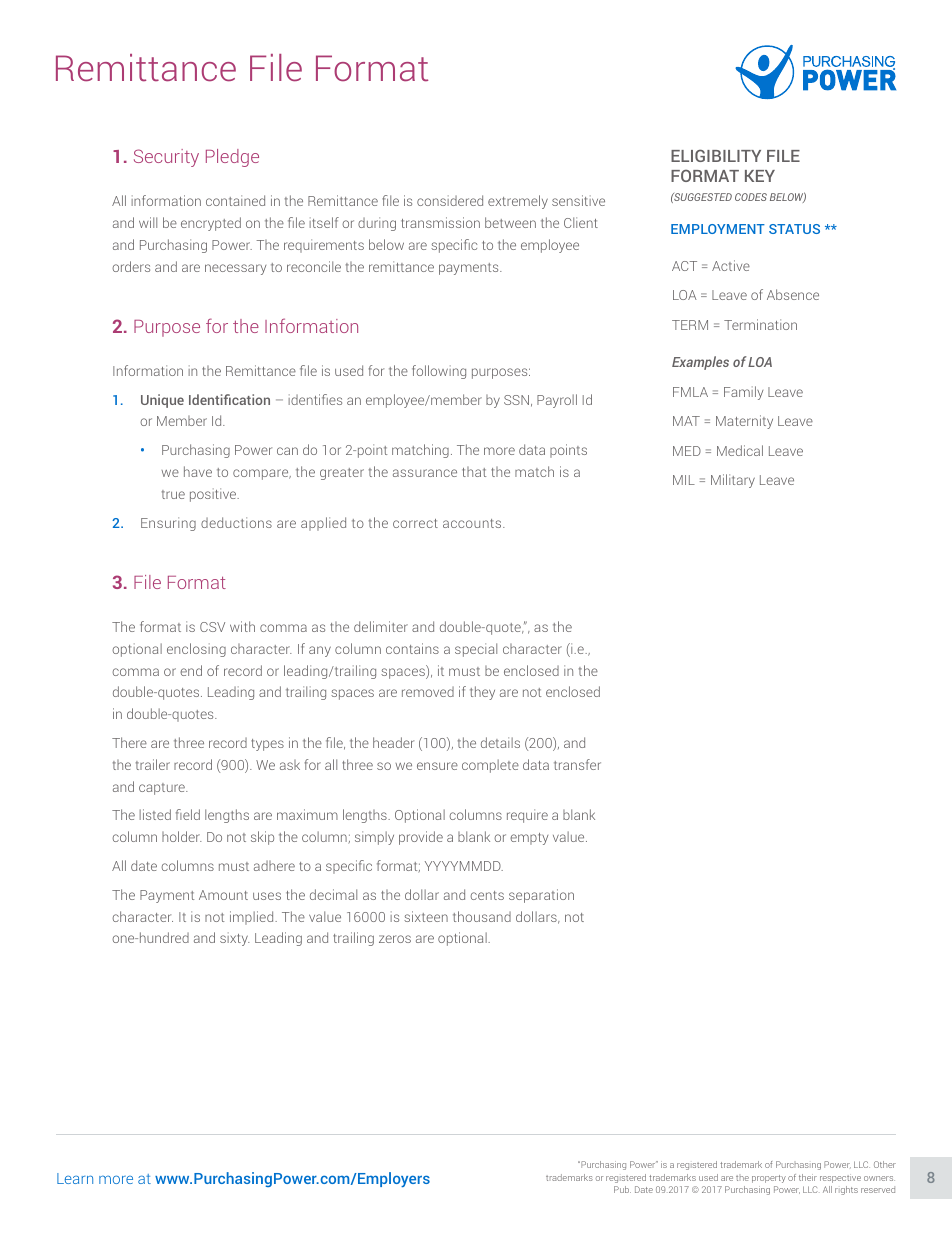 This document has width=952, height=1233. I want to click on considered, so click(450, 200).
